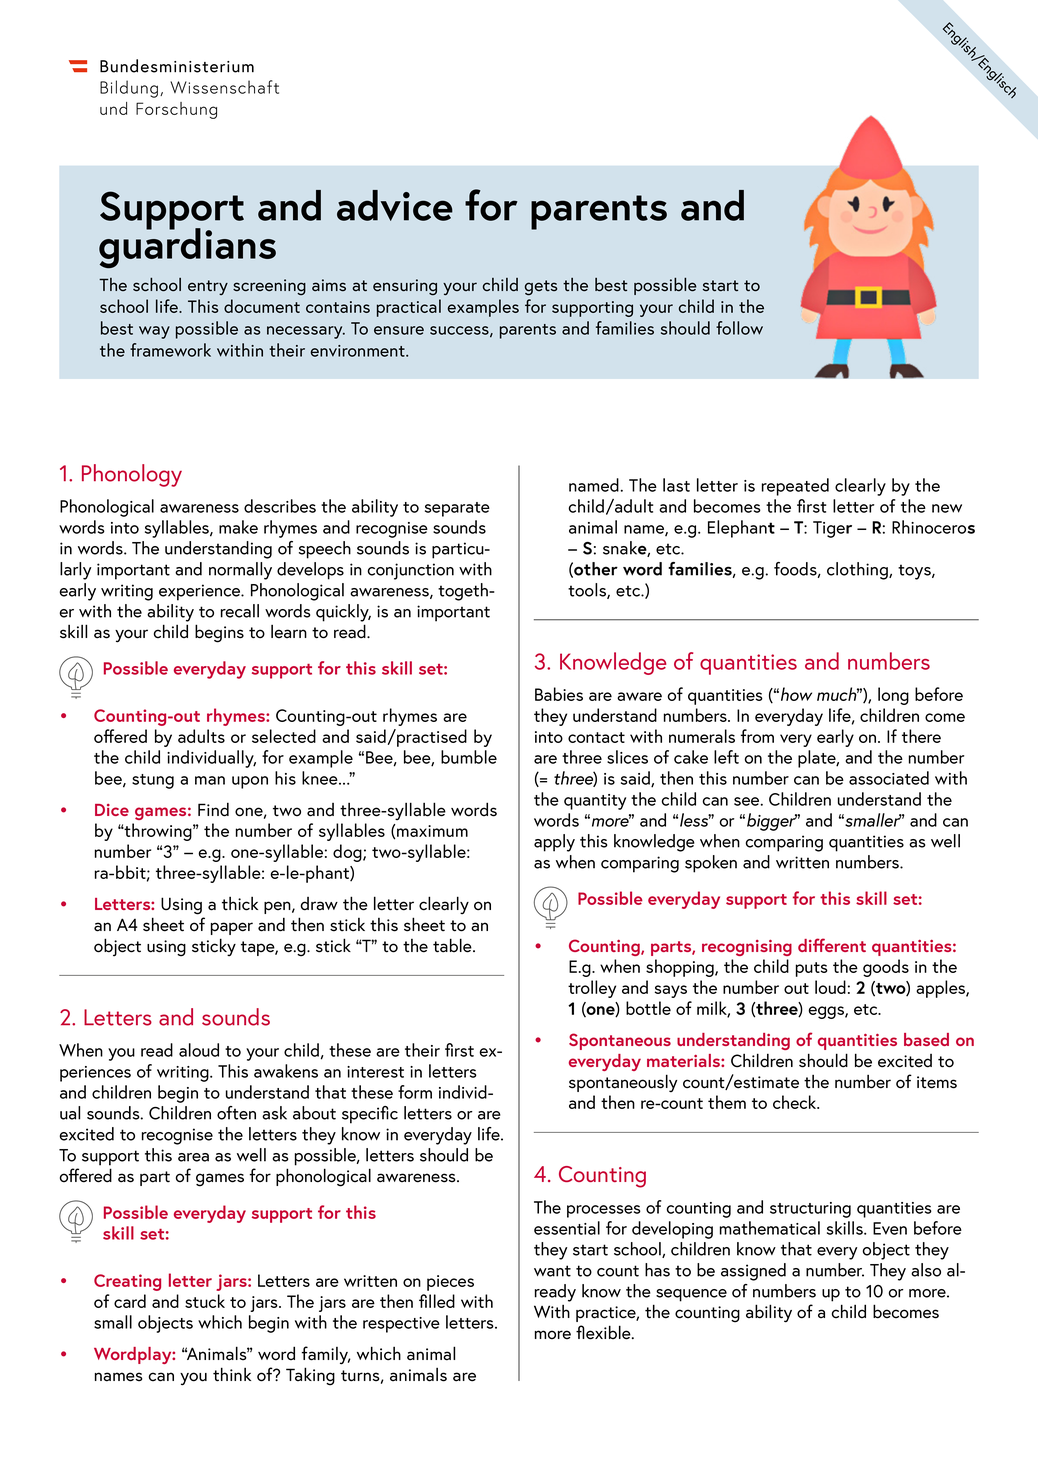  I want to click on gets, so click(541, 288).
